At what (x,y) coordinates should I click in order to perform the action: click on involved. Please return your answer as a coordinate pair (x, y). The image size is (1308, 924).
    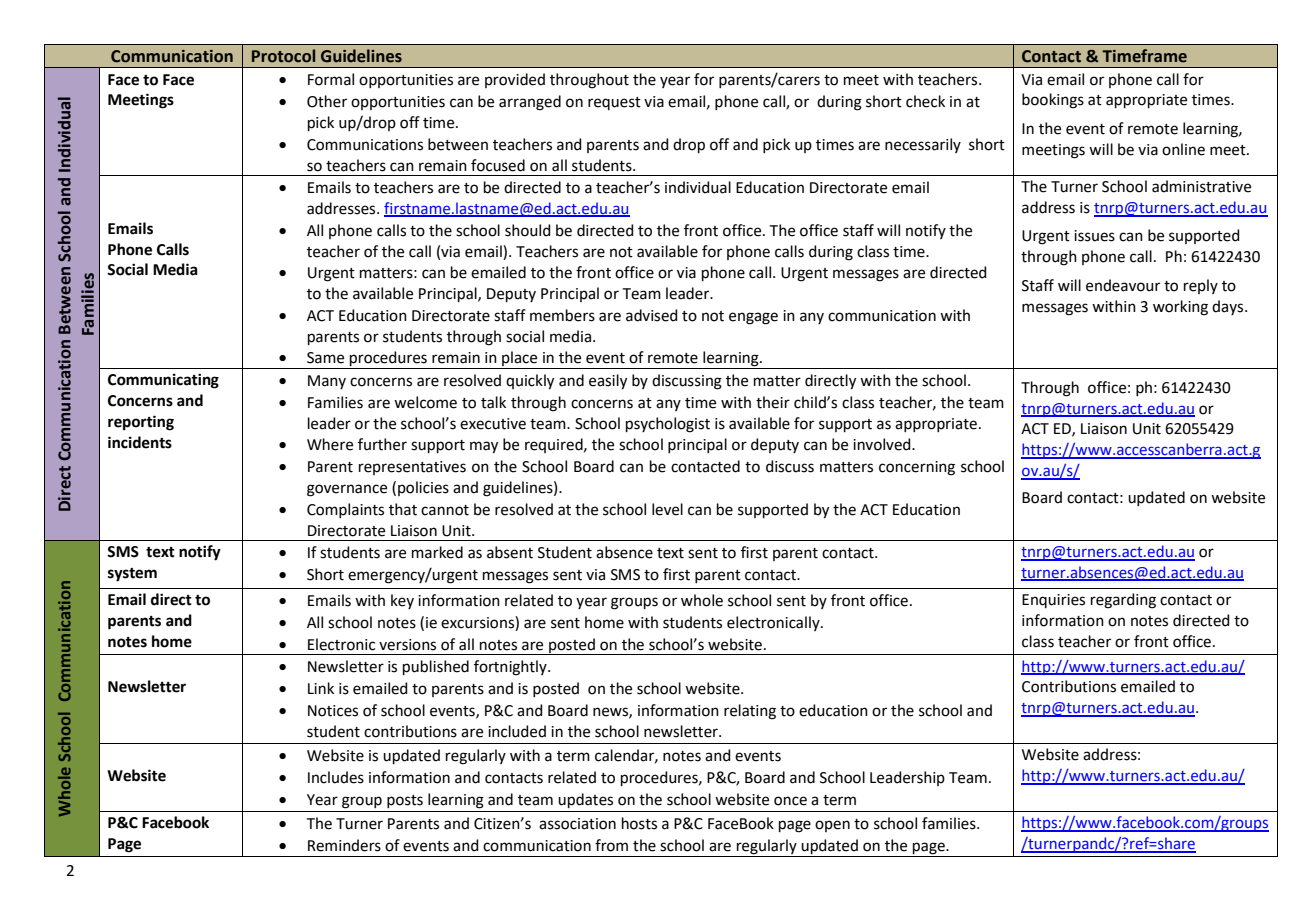
    Looking at the image, I should click on (883, 444).
